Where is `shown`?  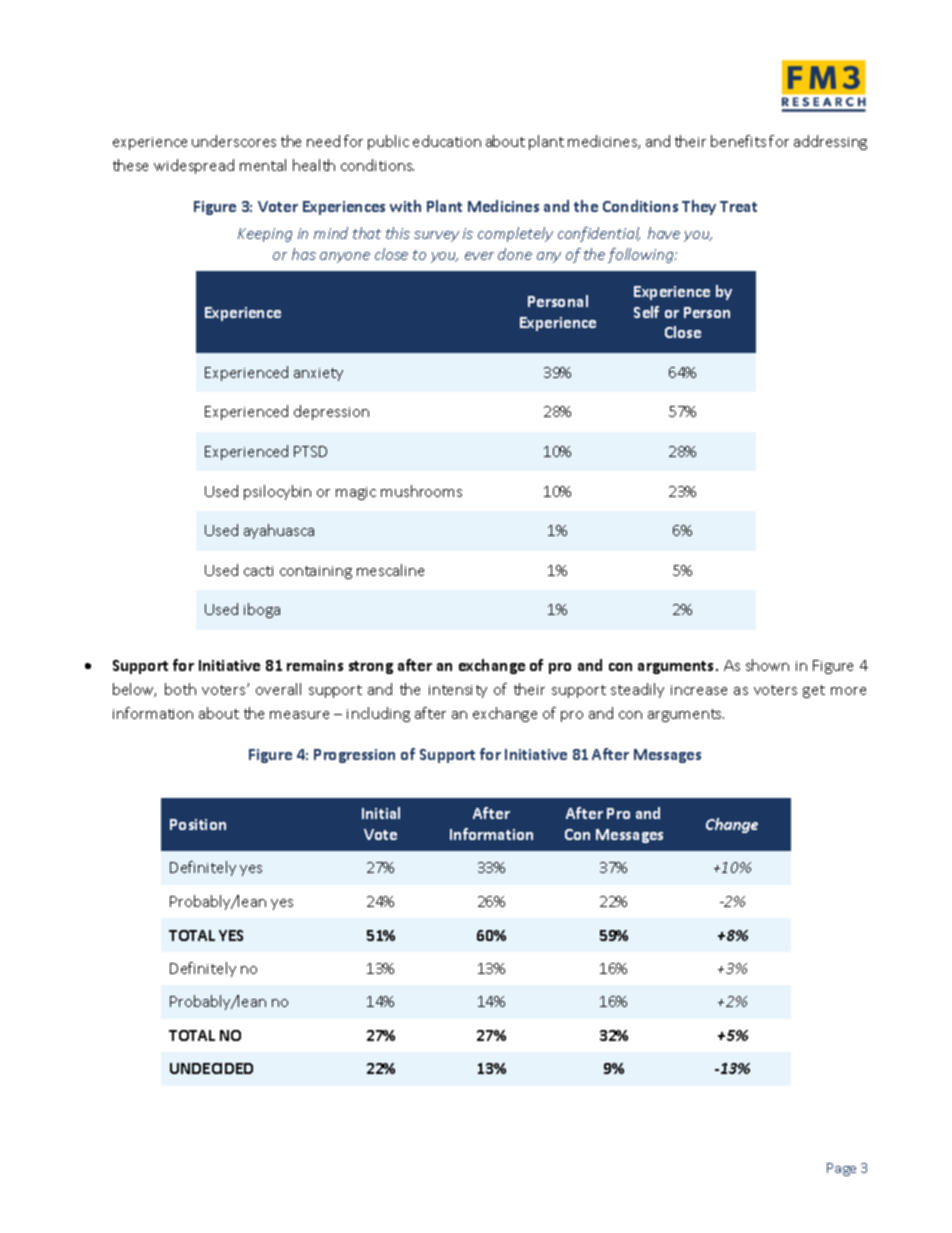 shown is located at coordinates (767, 665).
